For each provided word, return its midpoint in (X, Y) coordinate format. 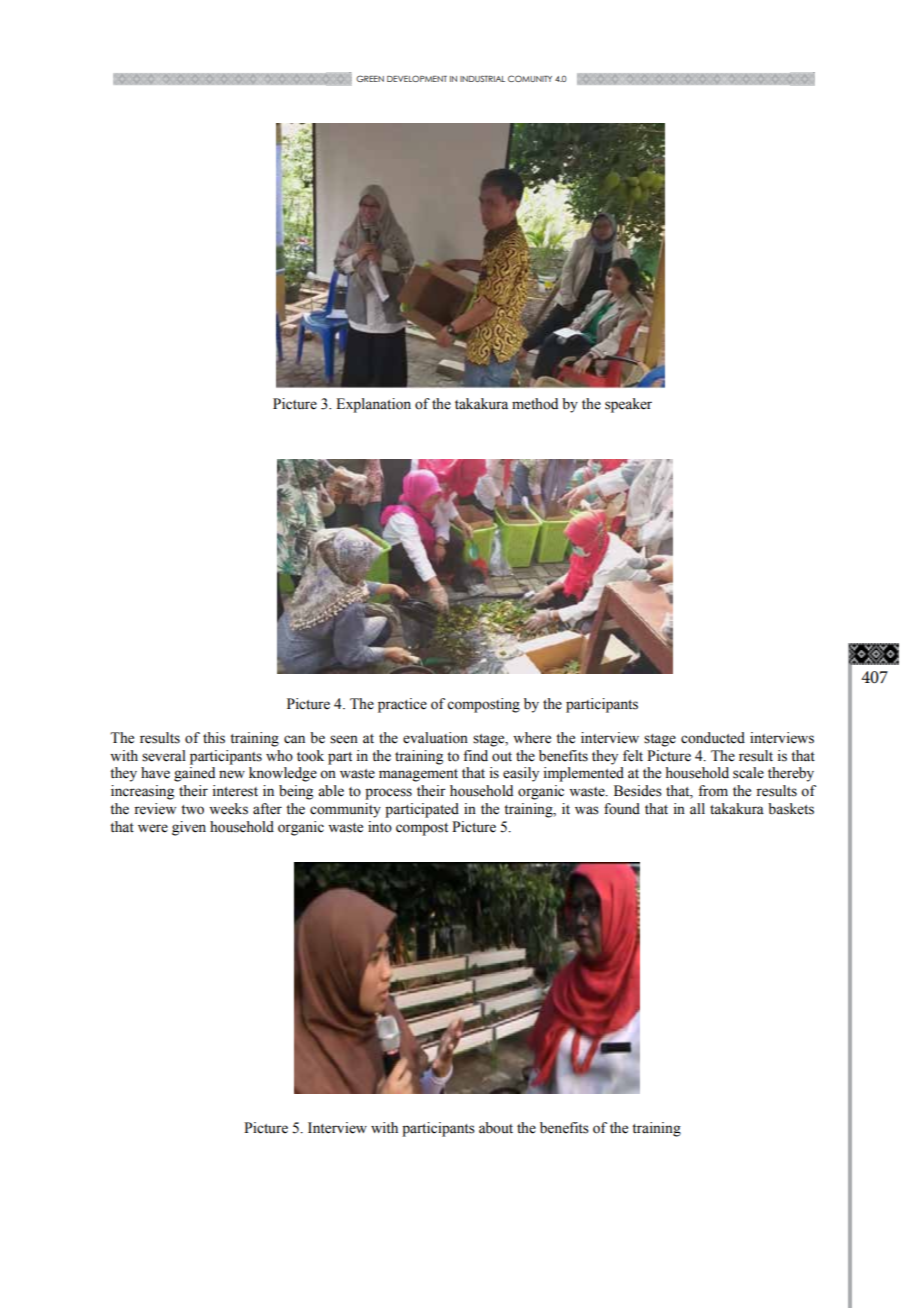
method (535, 404)
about (496, 1128)
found (622, 809)
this (214, 738)
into (380, 827)
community (345, 810)
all (697, 808)
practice (402, 705)
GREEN (370, 78)
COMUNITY (530, 78)
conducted (713, 738)
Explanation (373, 405)
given (189, 828)
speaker (628, 405)
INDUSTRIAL (482, 78)
